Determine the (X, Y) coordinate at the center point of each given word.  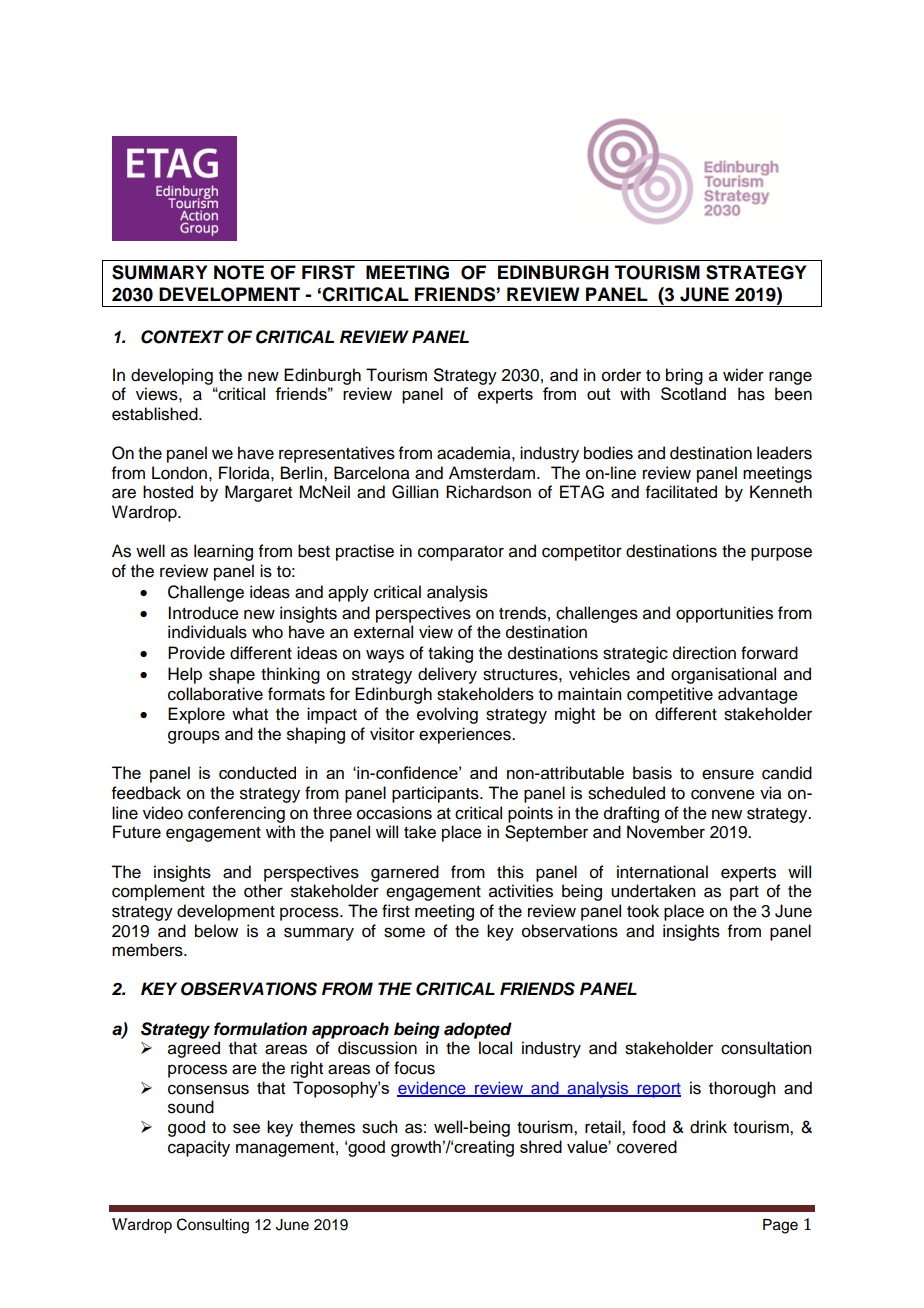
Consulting (213, 1226)
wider (743, 375)
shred (541, 1146)
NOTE (239, 272)
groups (194, 737)
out (599, 394)
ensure (728, 774)
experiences (466, 735)
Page (780, 1226)
